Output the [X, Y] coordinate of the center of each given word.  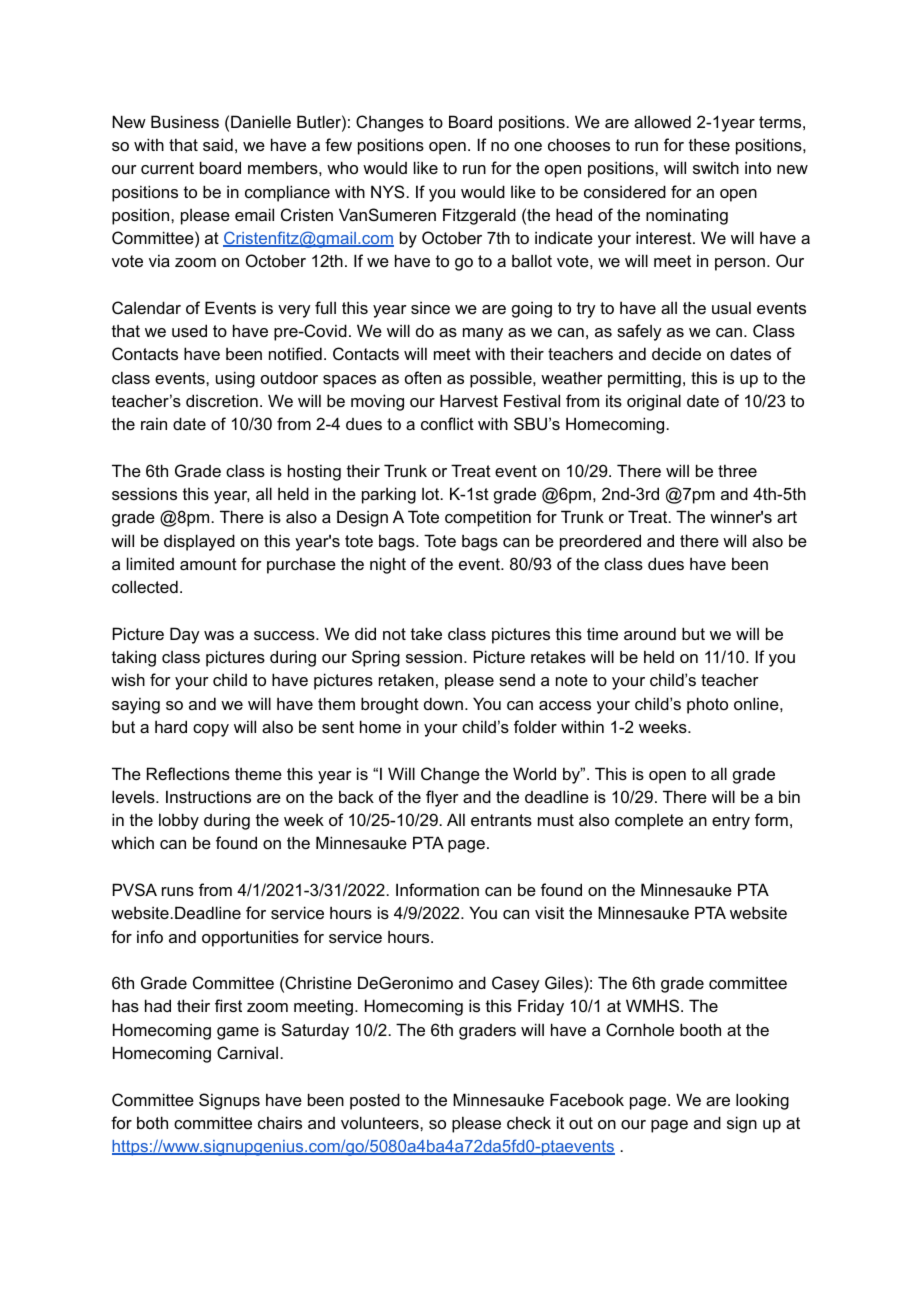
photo [707, 705]
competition [488, 518]
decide [676, 353]
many [483, 334]
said [218, 144]
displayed [199, 542]
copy [211, 730]
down [443, 703]
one [528, 146]
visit [549, 912]
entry [731, 822]
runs [178, 891]
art [787, 517]
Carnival [249, 1052]
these [709, 144]
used [189, 330]
